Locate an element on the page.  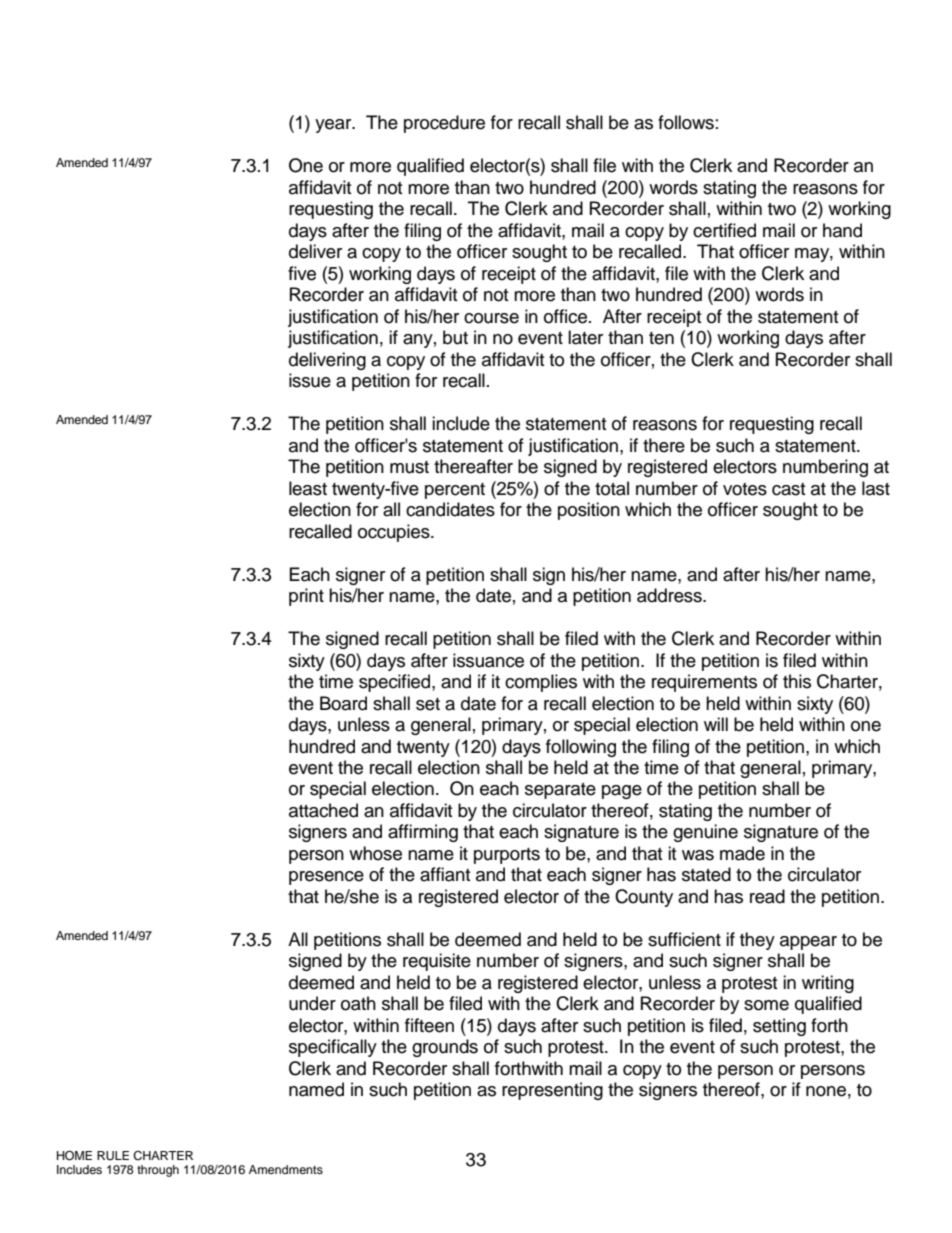
representing is located at coordinates (552, 1091).
